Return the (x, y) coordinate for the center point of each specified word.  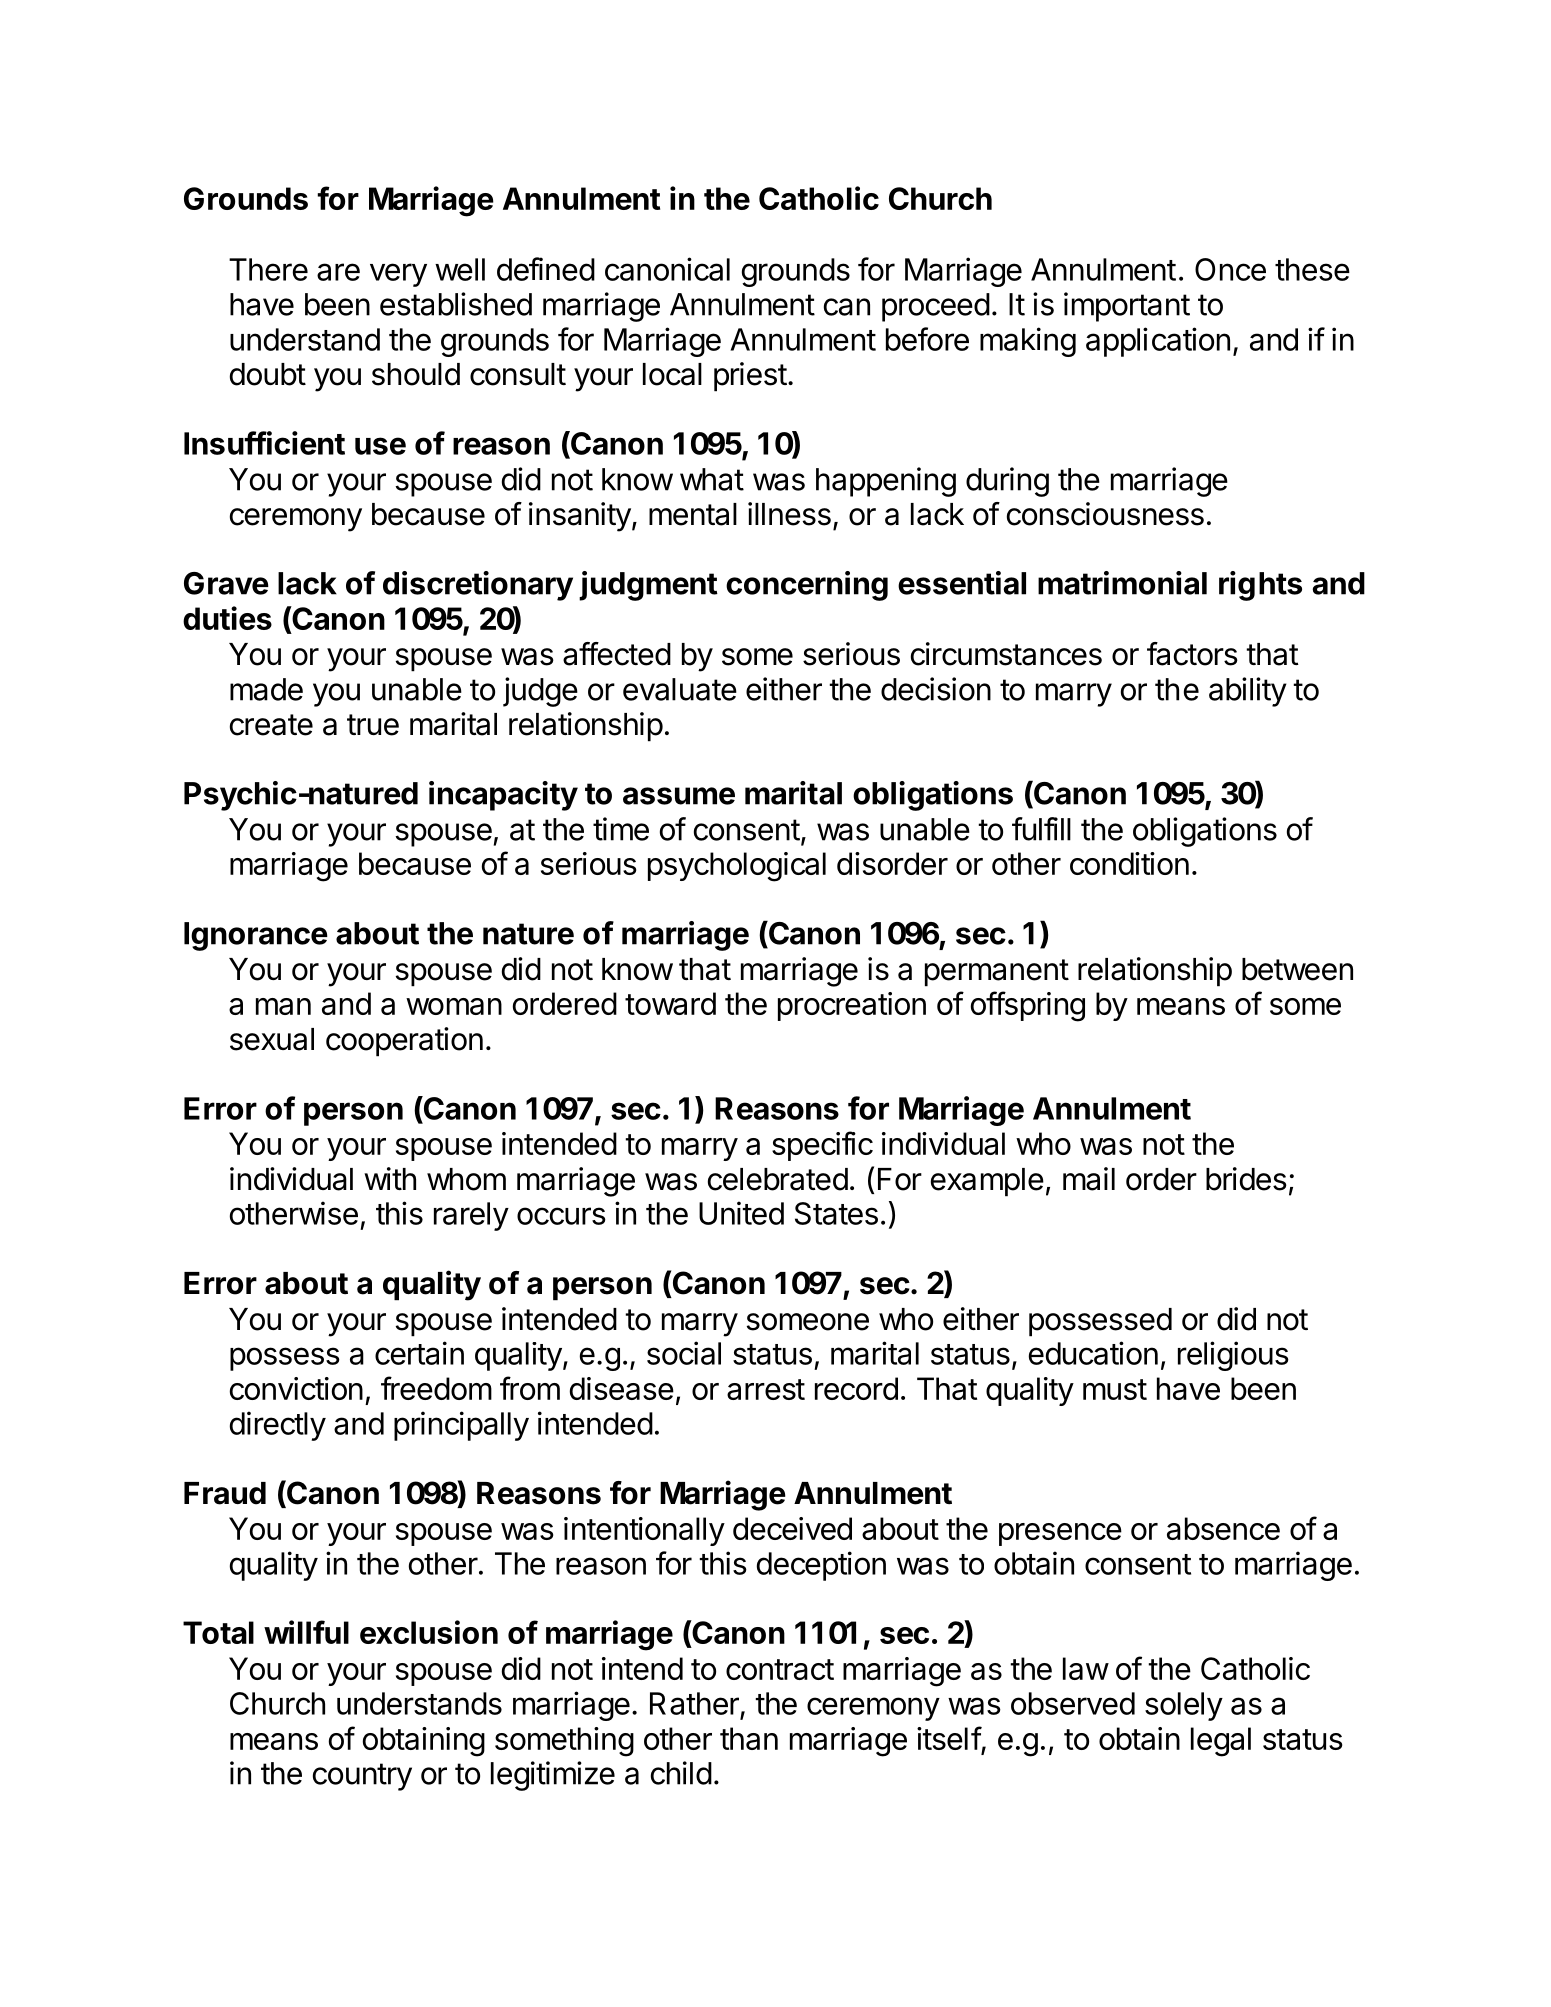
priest (750, 377)
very (398, 275)
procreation (852, 1006)
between (1297, 969)
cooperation (404, 1042)
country (362, 1777)
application (1158, 342)
